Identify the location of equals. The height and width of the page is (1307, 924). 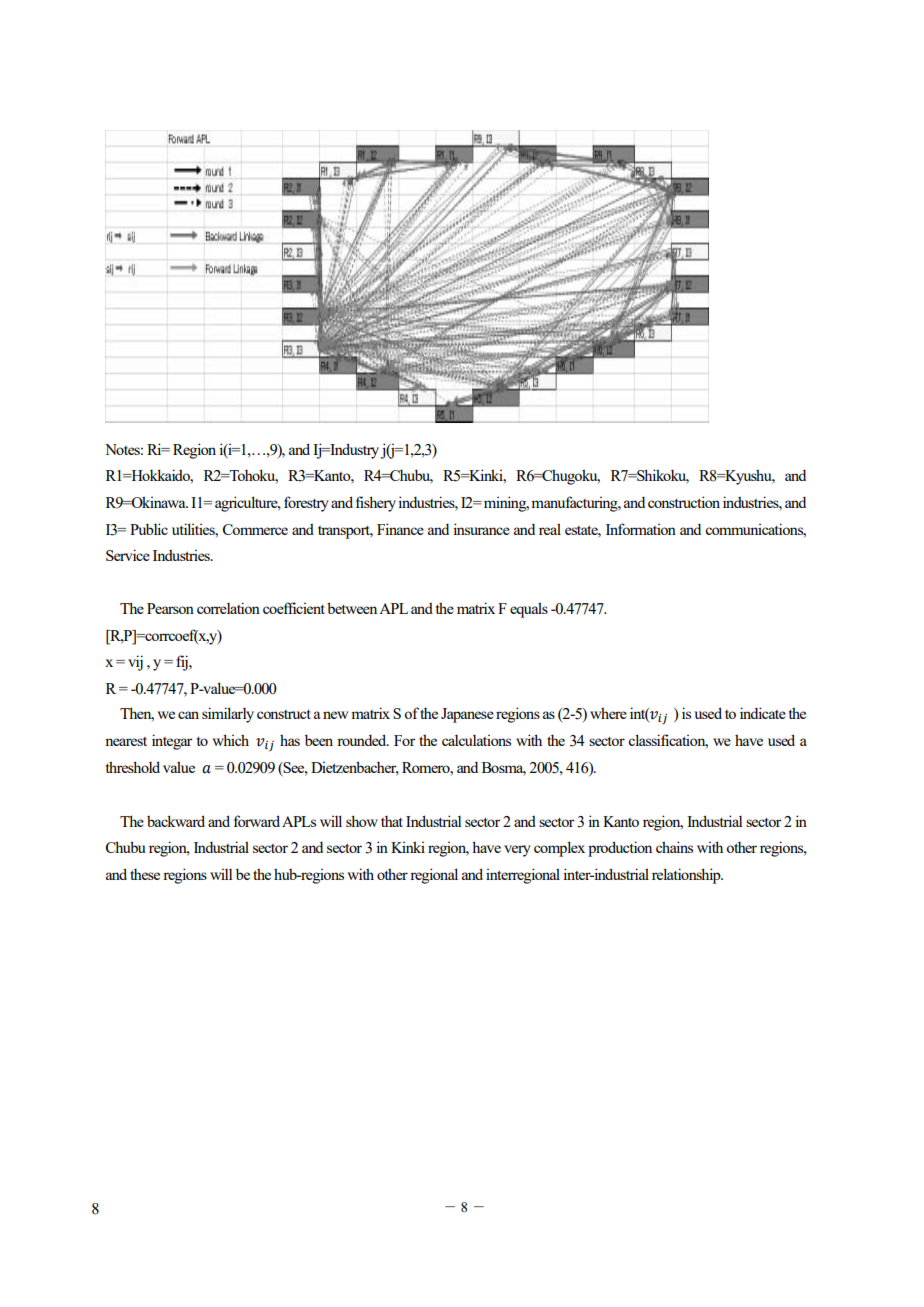
(529, 610).
